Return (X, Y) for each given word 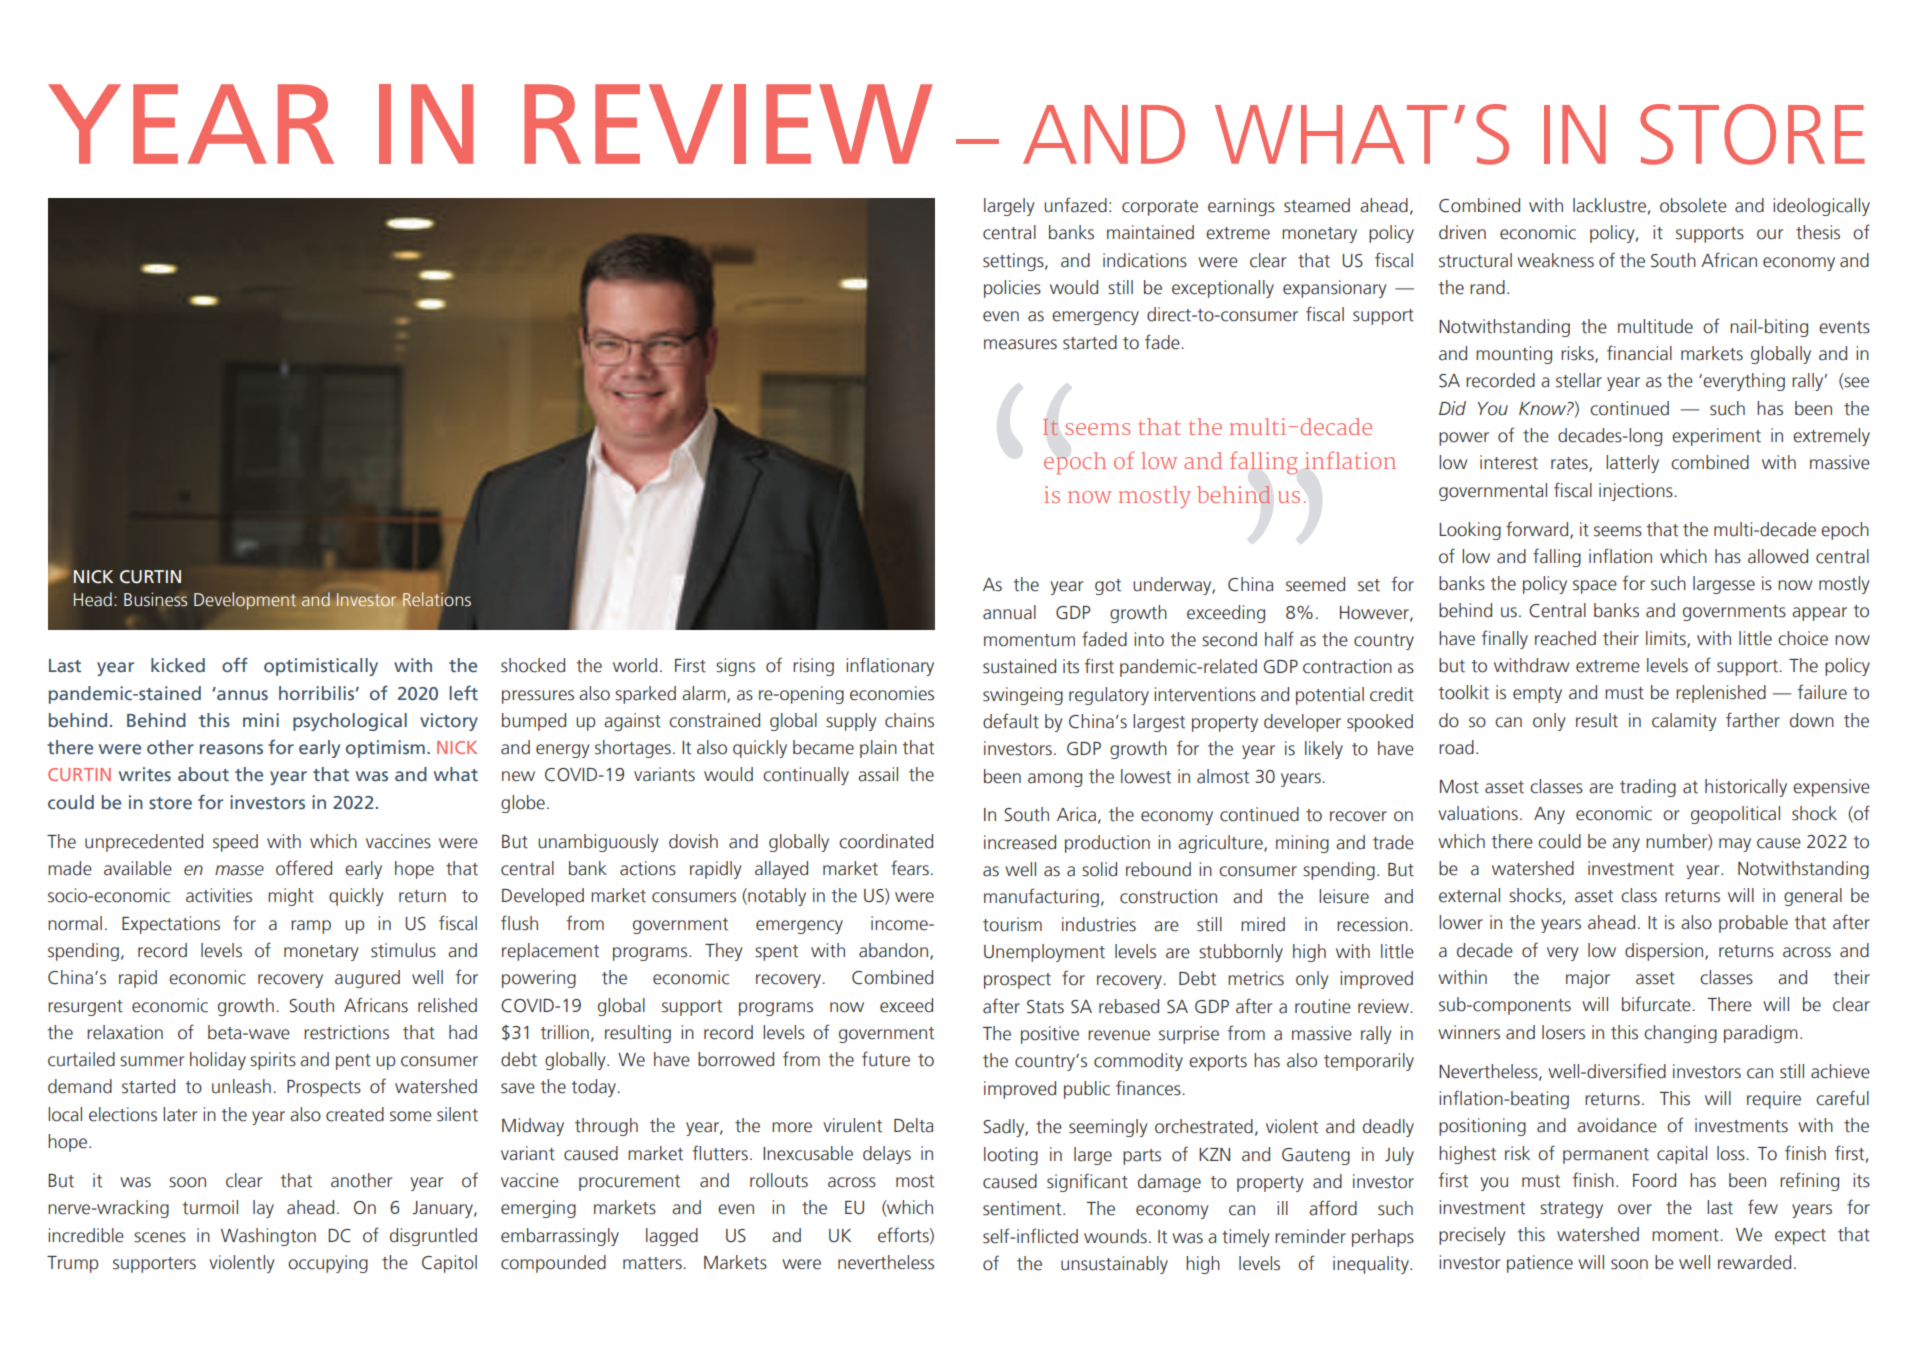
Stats (1045, 1007)
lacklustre (1609, 205)
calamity (1684, 722)
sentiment (1023, 1208)
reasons (231, 749)
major (1588, 979)
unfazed (1075, 205)
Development (245, 601)
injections (1637, 492)
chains (909, 720)
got (1108, 587)
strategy (1571, 1210)
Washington (268, 1237)
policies (1012, 289)
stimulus (403, 950)
